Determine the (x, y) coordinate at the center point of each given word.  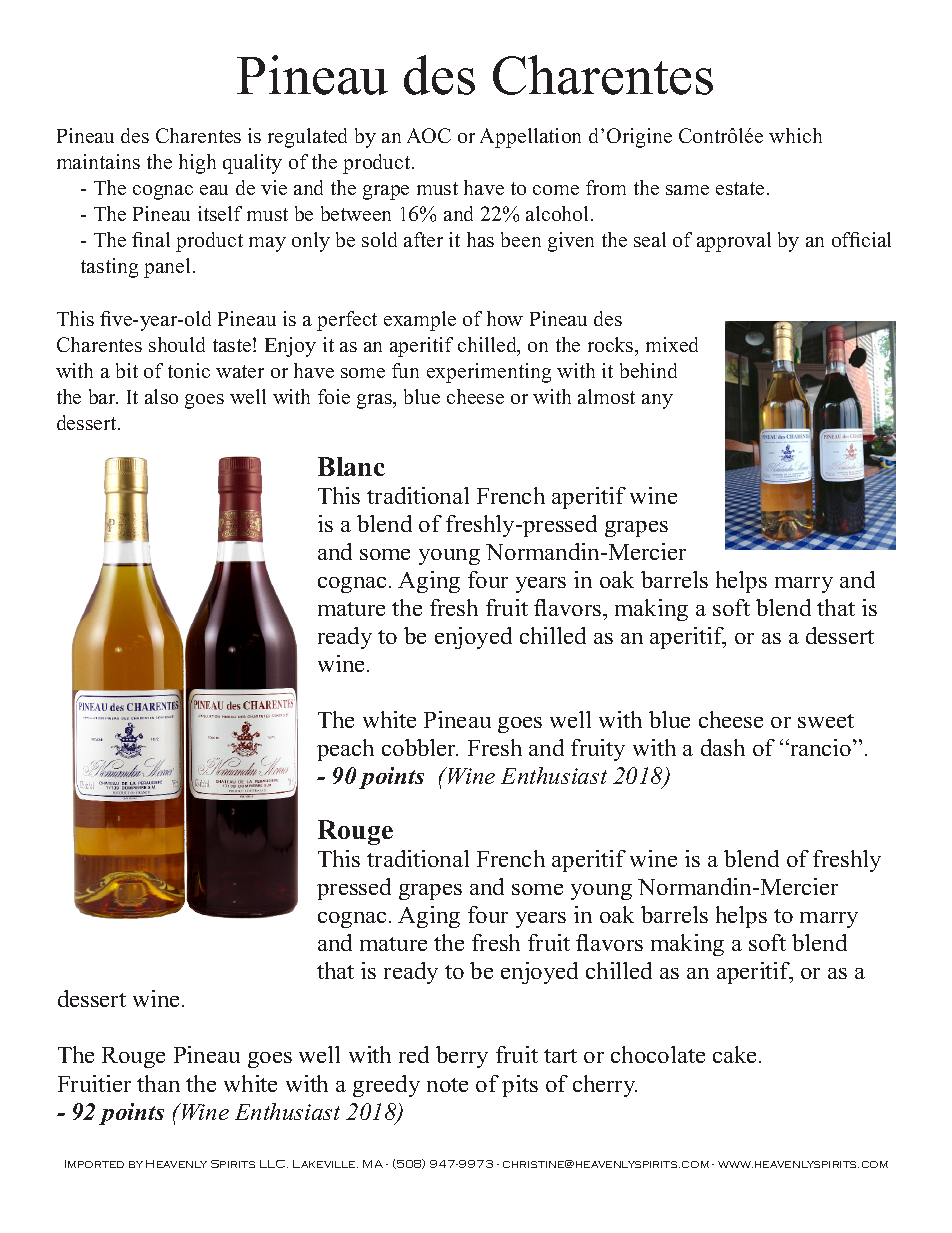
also (161, 396)
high (197, 164)
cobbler (420, 747)
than (158, 1083)
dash (723, 747)
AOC (429, 135)
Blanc (351, 466)
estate (740, 188)
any (657, 401)
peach (345, 750)
